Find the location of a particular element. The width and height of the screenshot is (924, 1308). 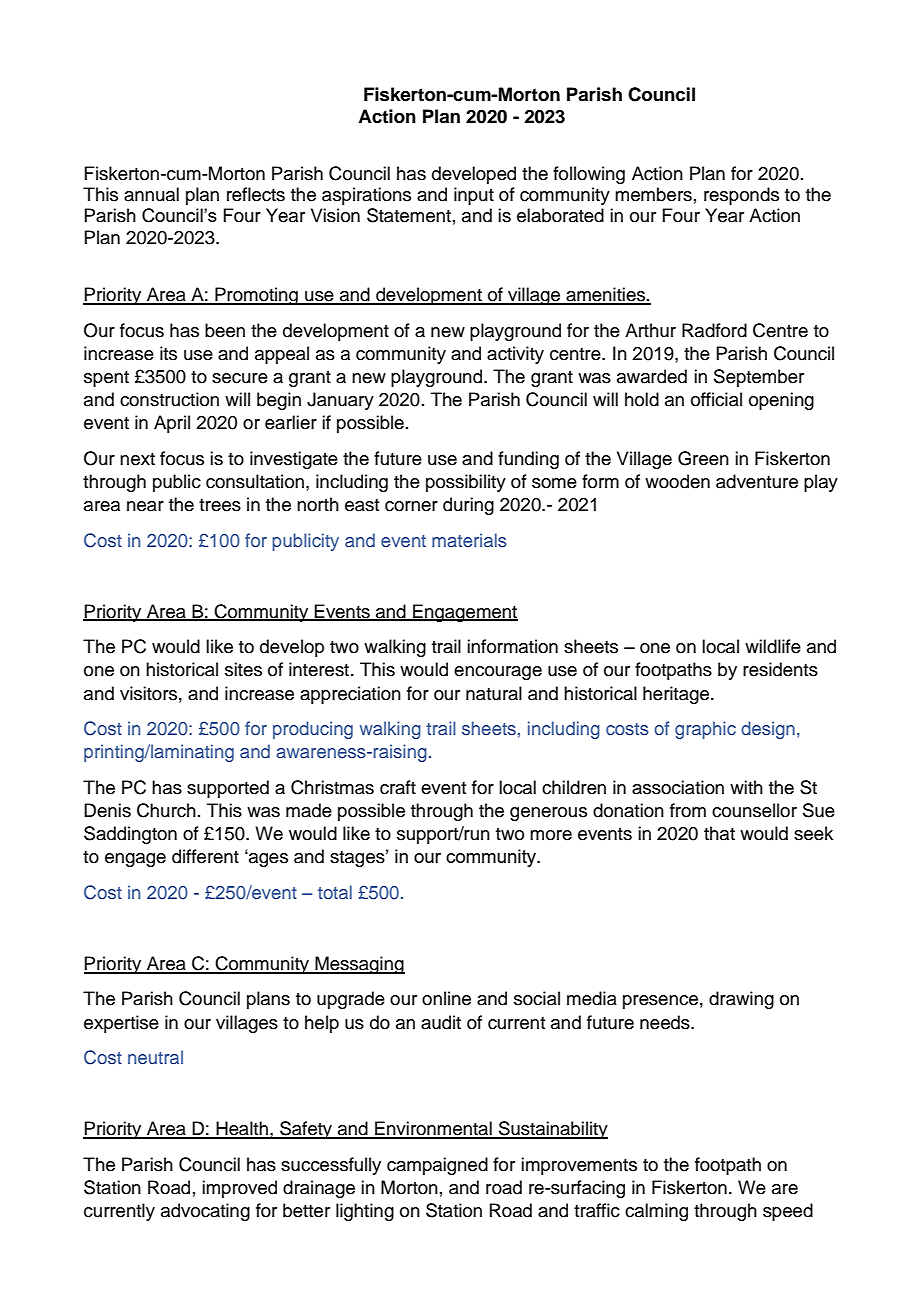

trees is located at coordinates (220, 505).
